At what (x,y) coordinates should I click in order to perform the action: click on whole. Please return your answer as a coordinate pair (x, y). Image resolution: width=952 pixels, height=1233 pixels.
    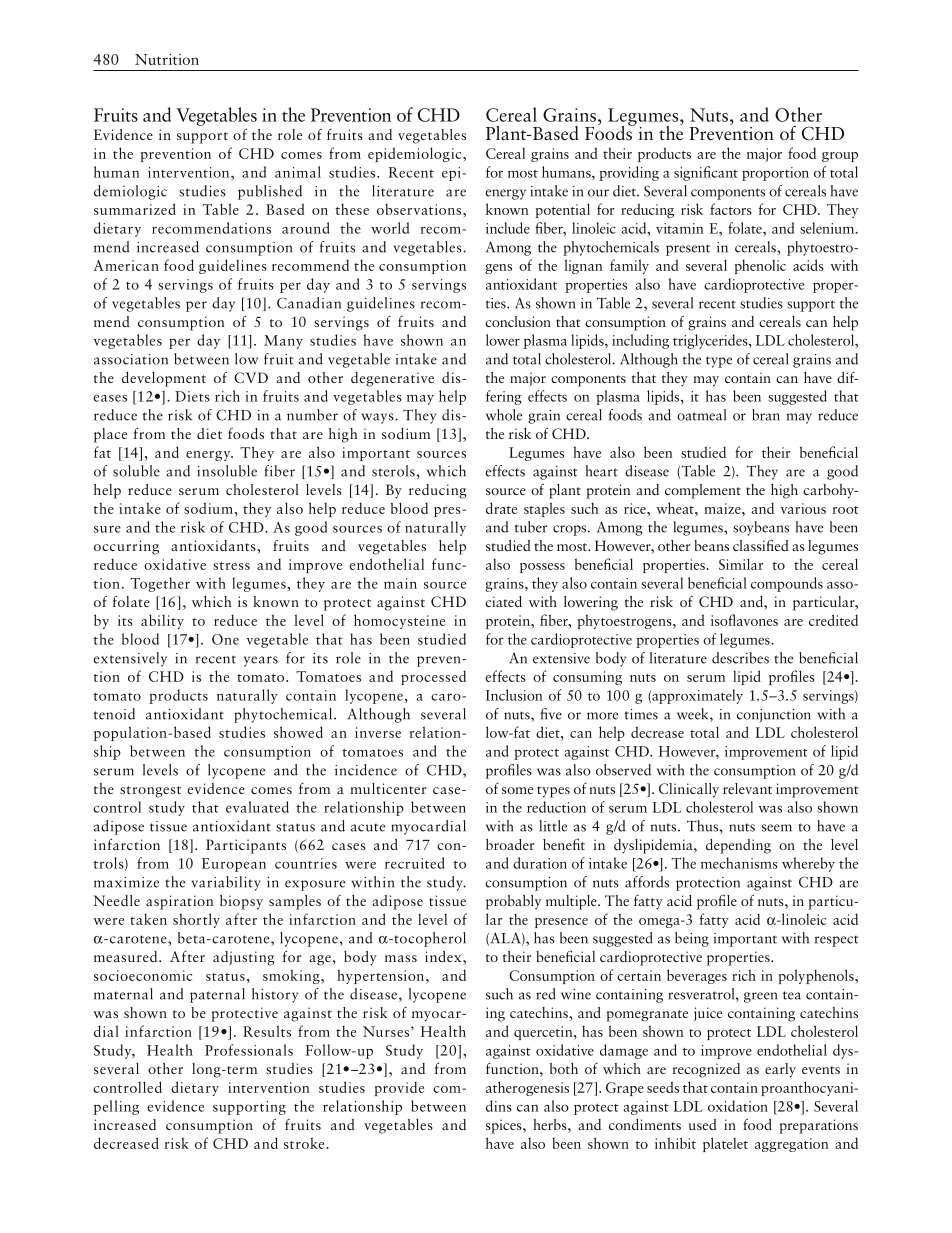
    Looking at the image, I should click on (504, 415).
